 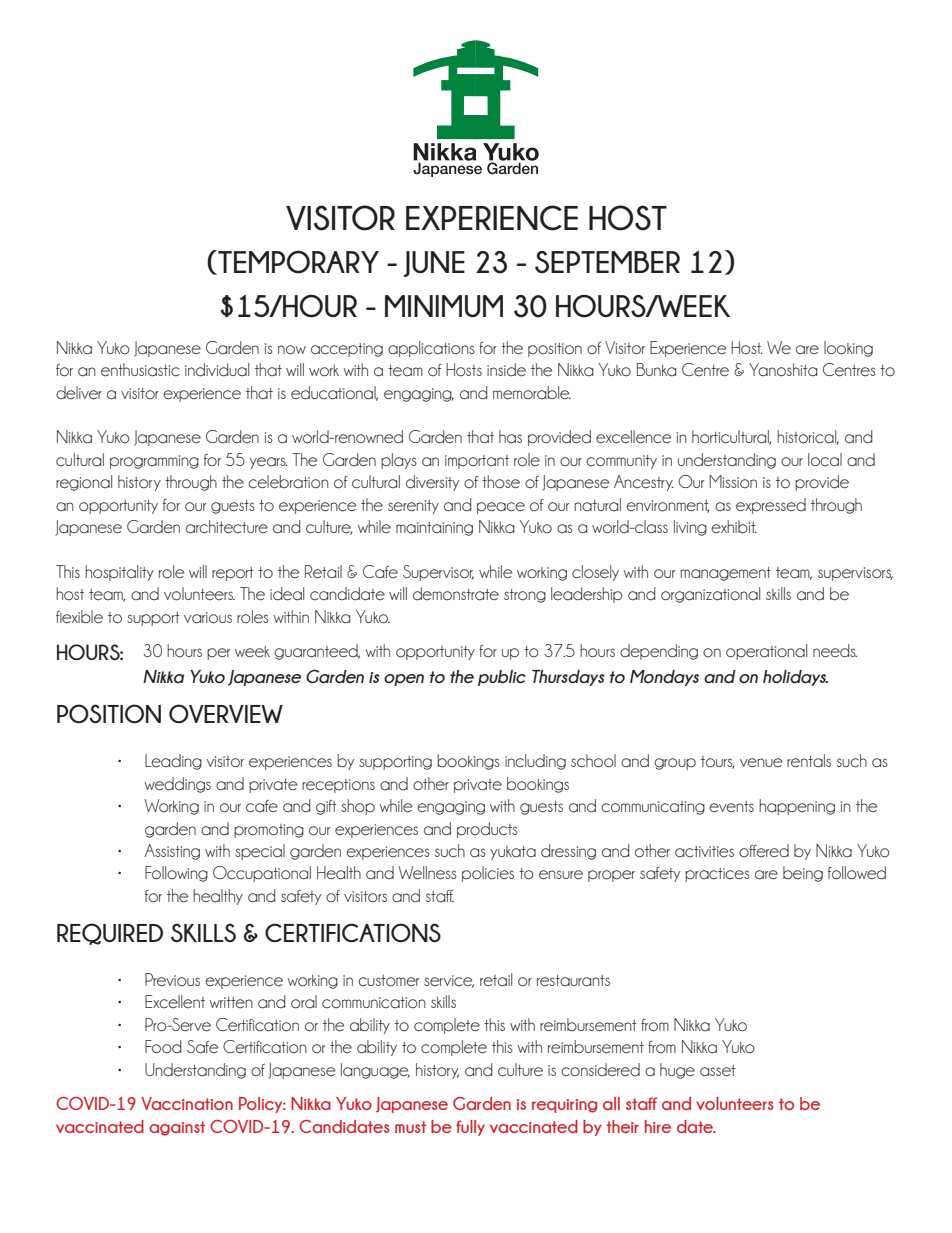 I want to click on fully, so click(x=470, y=1128).
